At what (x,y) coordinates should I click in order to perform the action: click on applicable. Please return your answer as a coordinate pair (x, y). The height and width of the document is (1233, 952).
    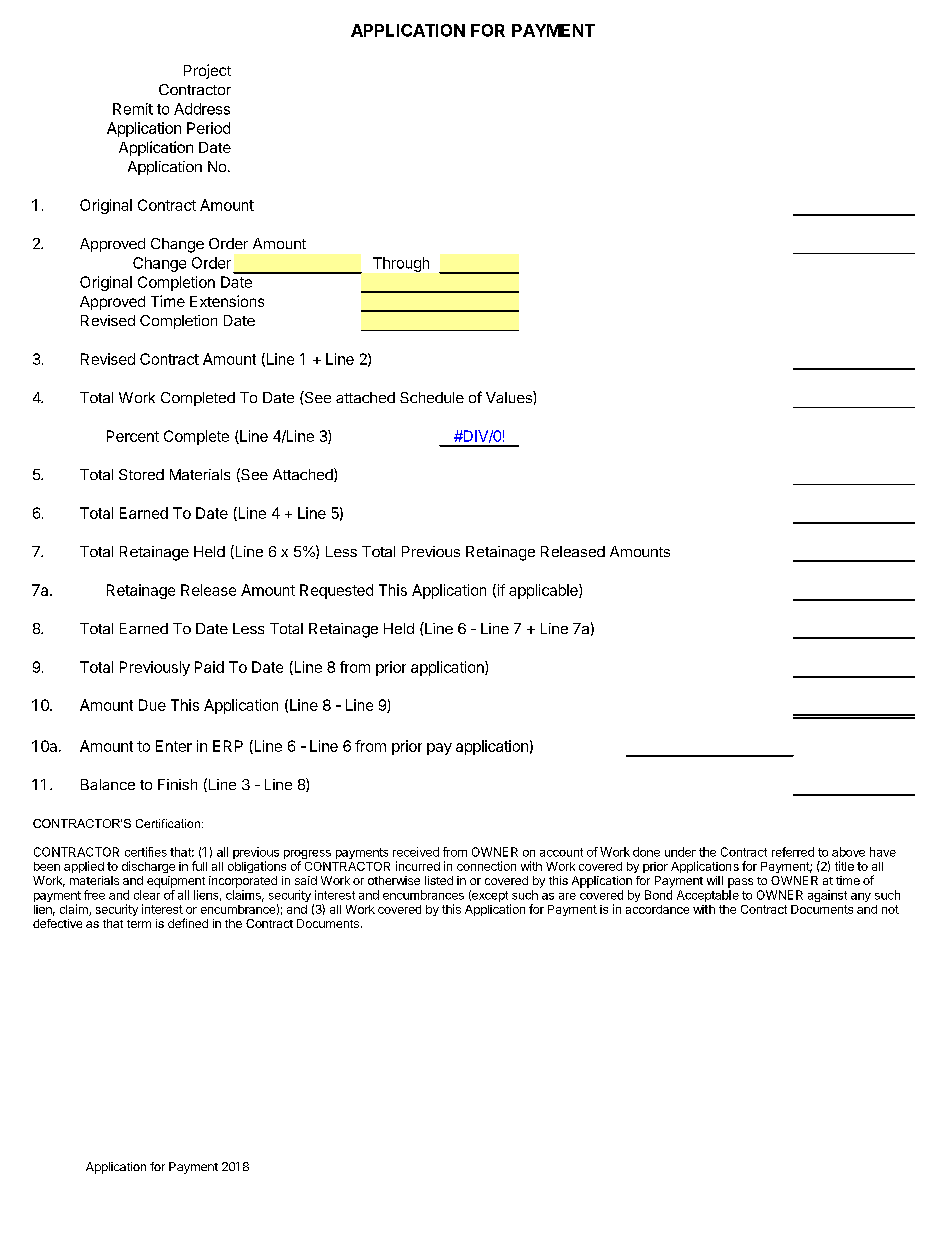
    Looking at the image, I should click on (544, 591).
